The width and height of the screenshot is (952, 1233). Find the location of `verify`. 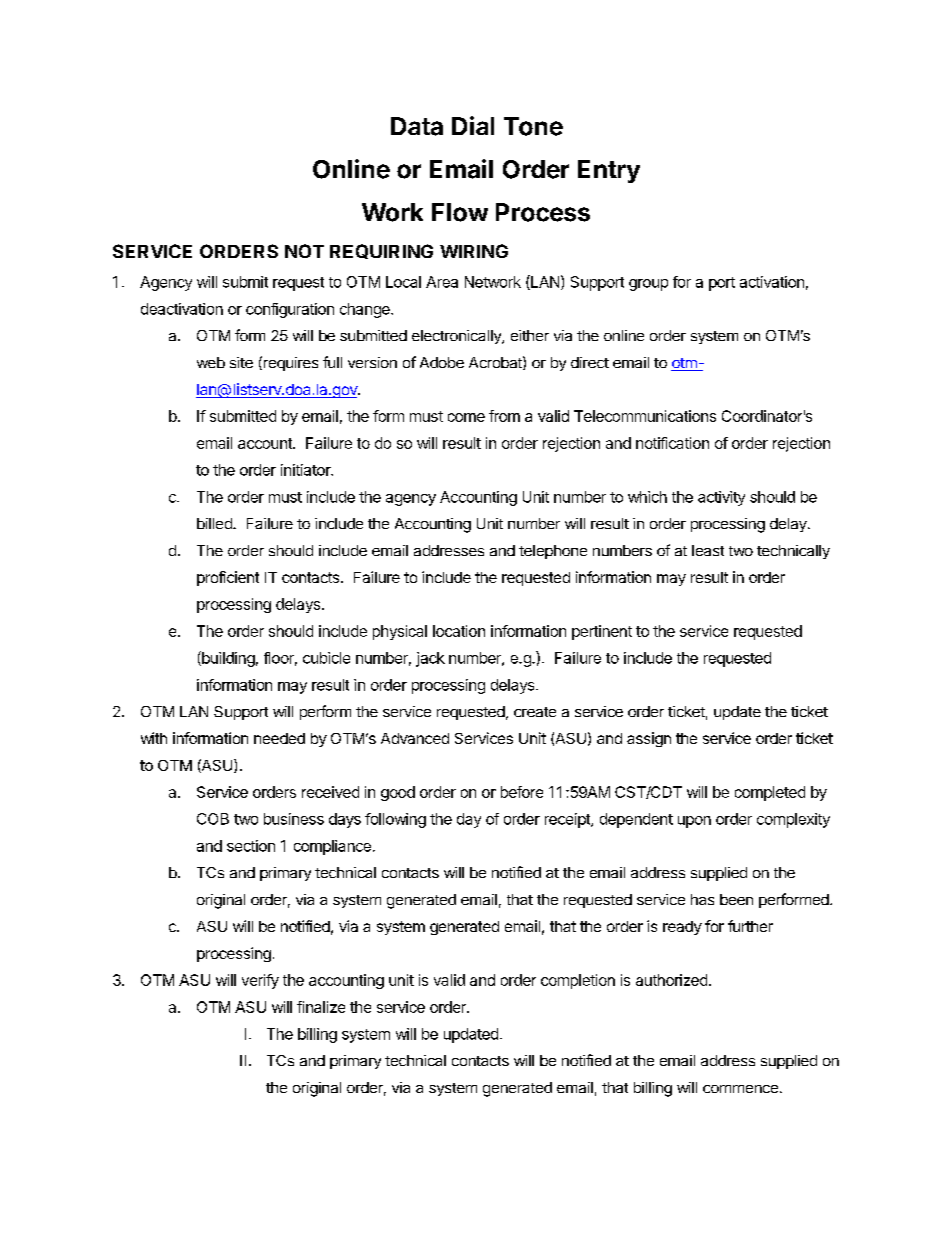

verify is located at coordinates (260, 981).
